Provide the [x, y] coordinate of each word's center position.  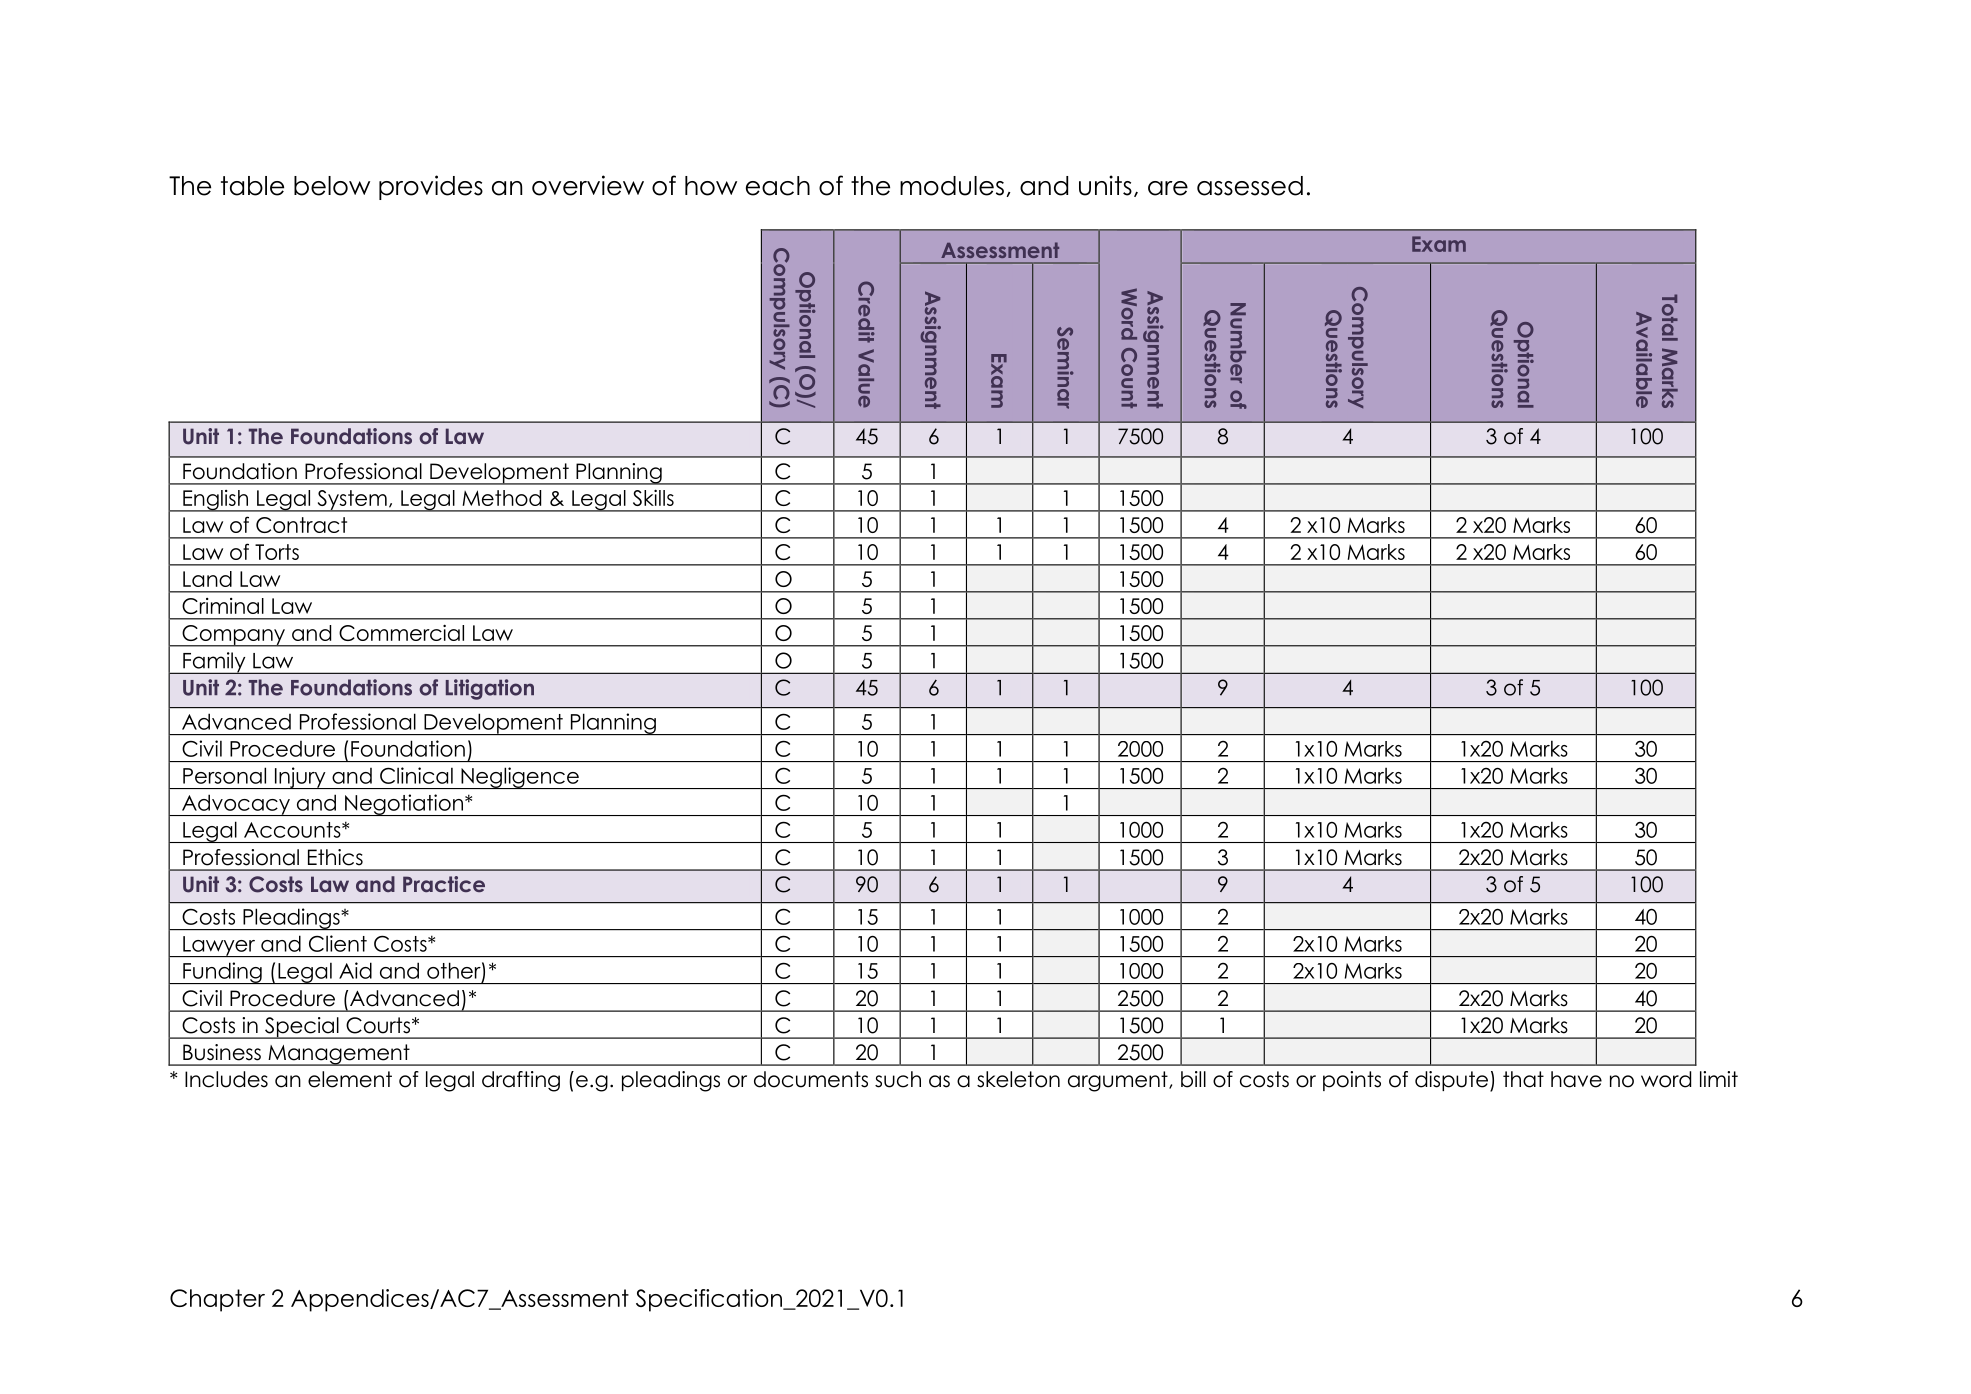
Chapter [217, 1300]
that [1523, 1079]
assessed [1250, 186]
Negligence [520, 778]
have [1576, 1079]
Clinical [416, 775]
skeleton [1018, 1079]
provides [431, 187]
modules [952, 186]
